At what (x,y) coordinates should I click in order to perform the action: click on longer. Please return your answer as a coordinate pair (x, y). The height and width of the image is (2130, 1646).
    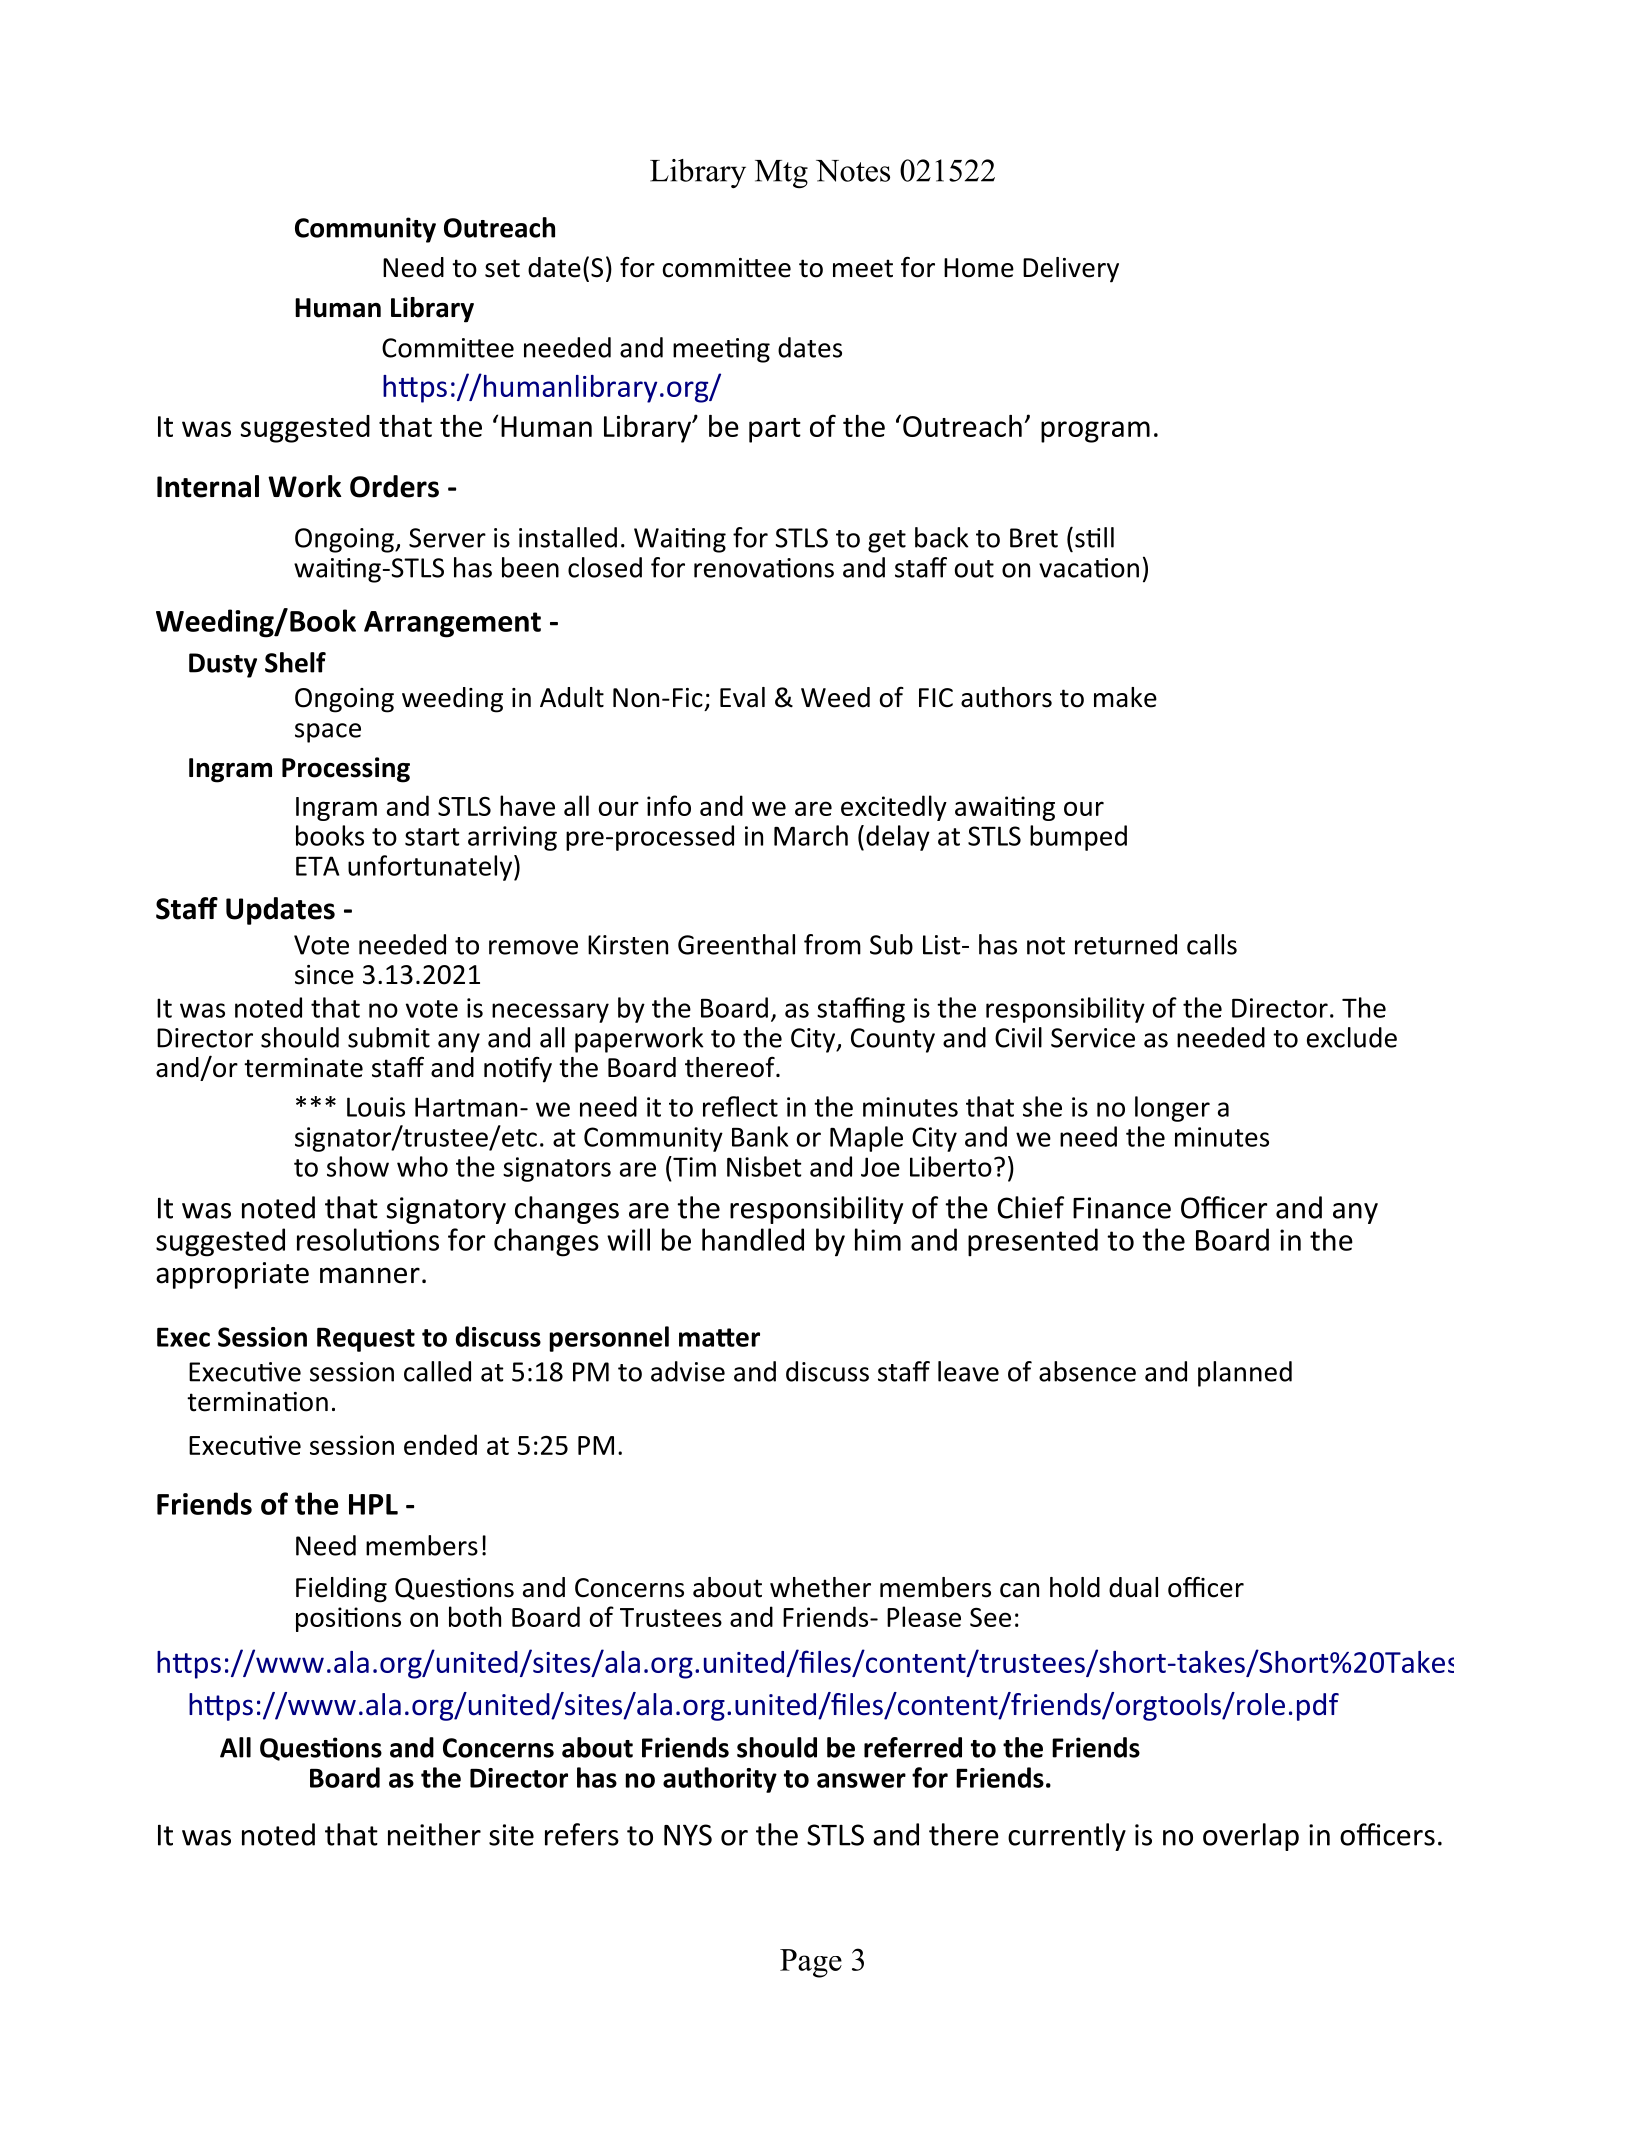
    Looking at the image, I should click on (1172, 1109).
